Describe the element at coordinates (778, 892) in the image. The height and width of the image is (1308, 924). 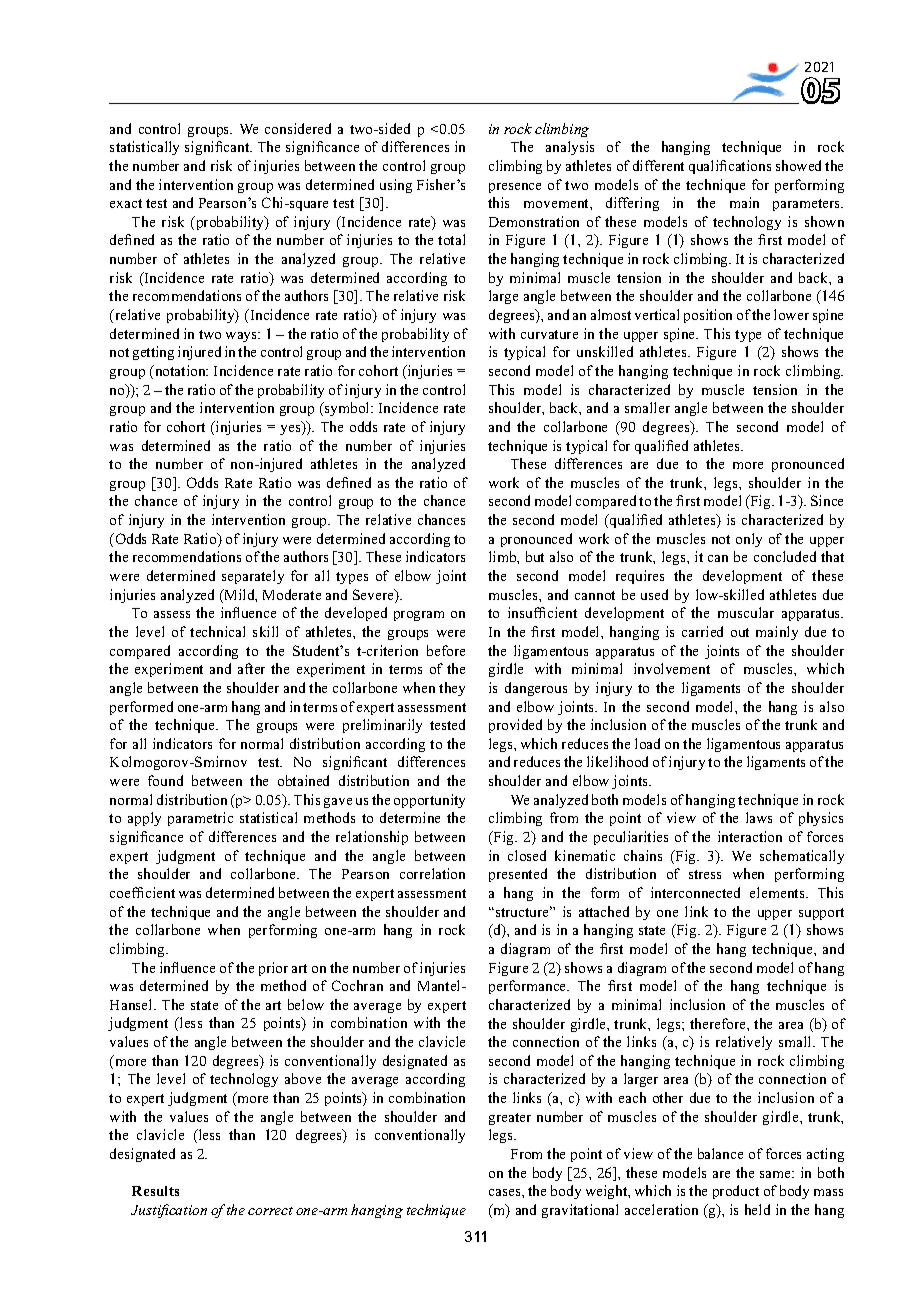
I see `elements` at that location.
